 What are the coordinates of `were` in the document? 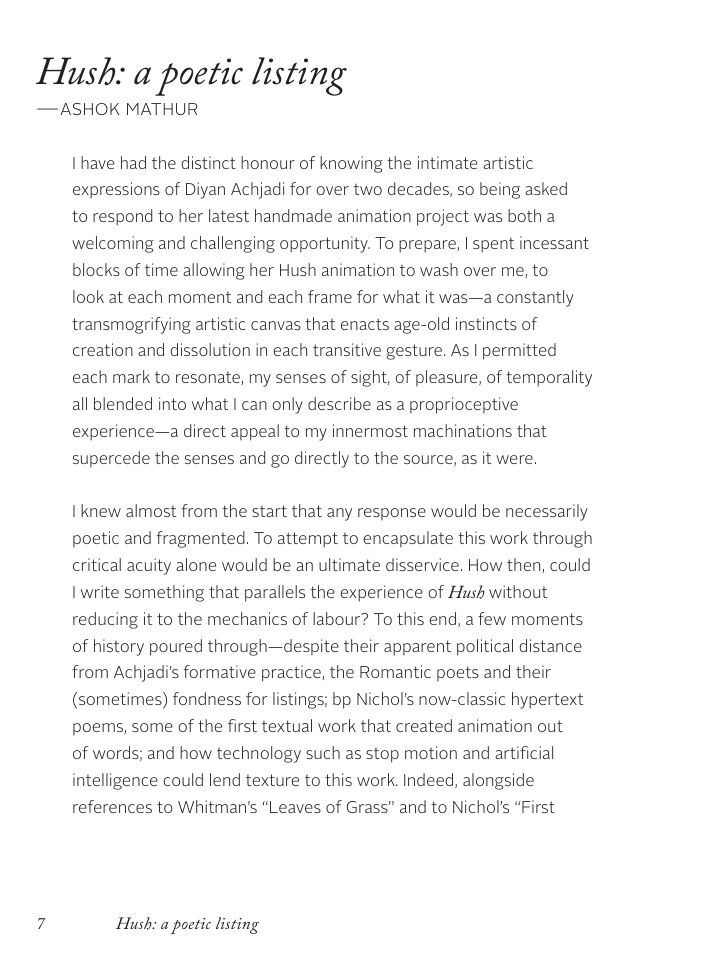 It's located at (514, 459).
